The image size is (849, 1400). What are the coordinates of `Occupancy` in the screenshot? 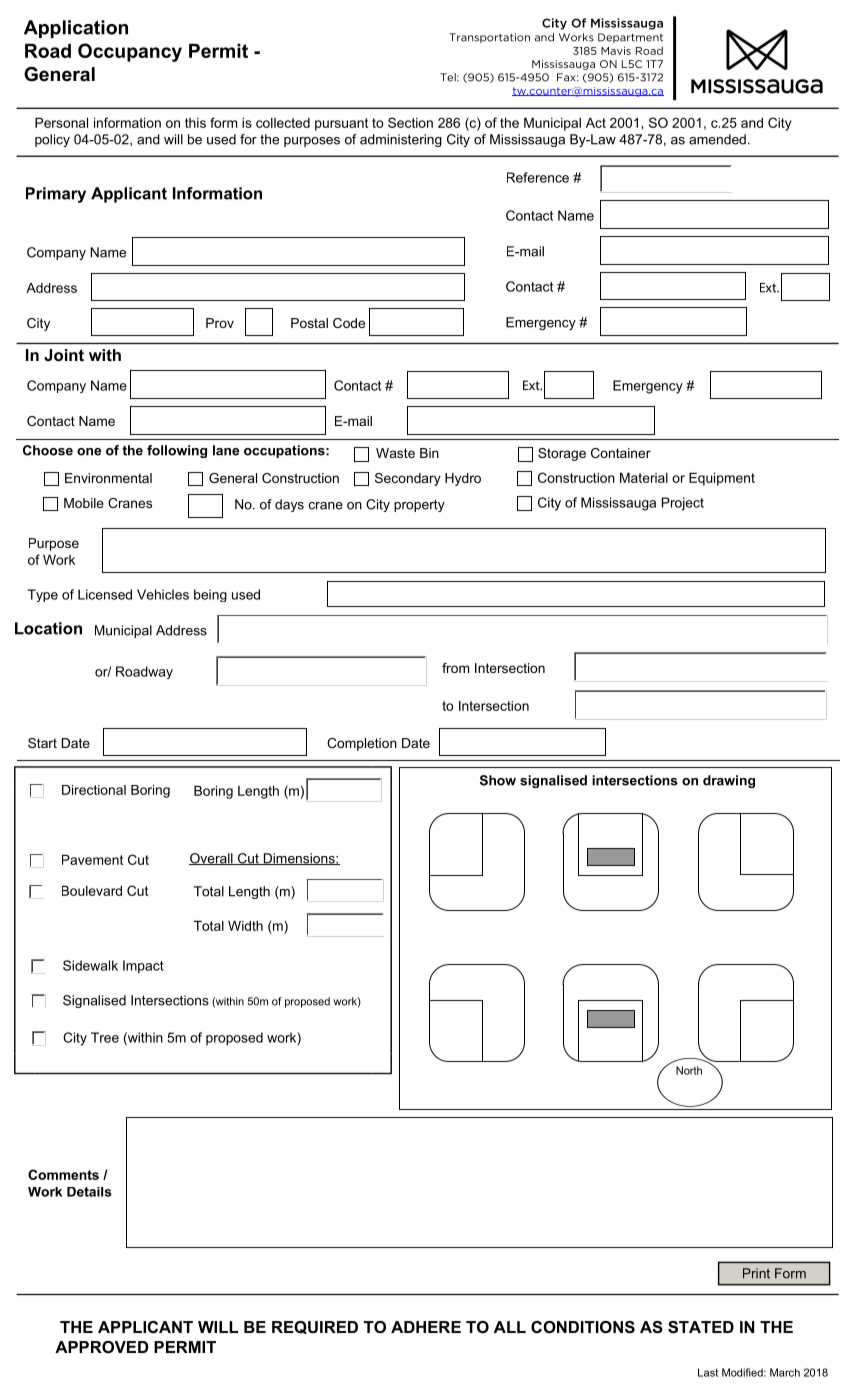 It's located at (130, 52).
